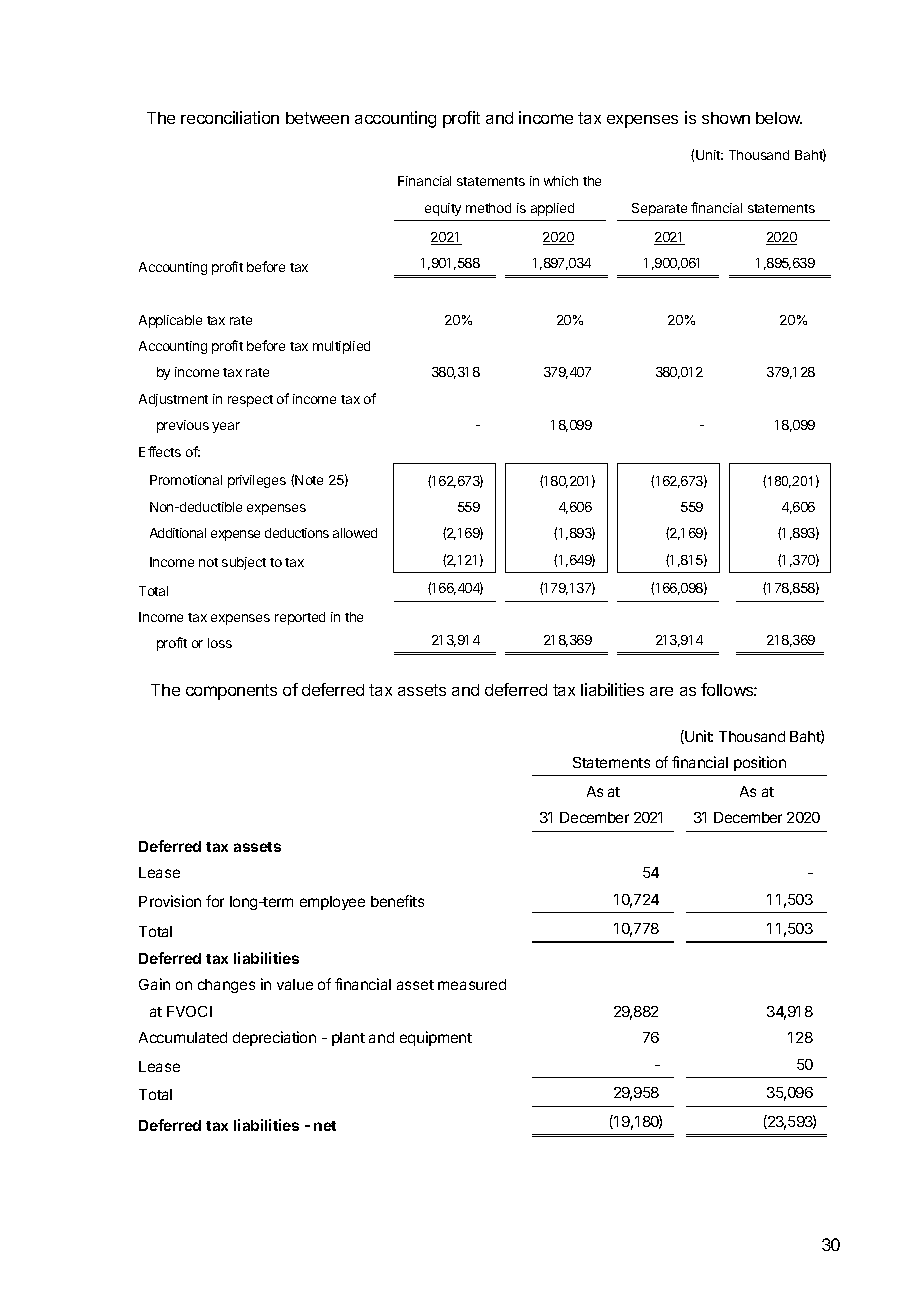 The height and width of the screenshot is (1307, 924). What do you see at coordinates (488, 208) in the screenshot?
I see `method` at bounding box center [488, 208].
